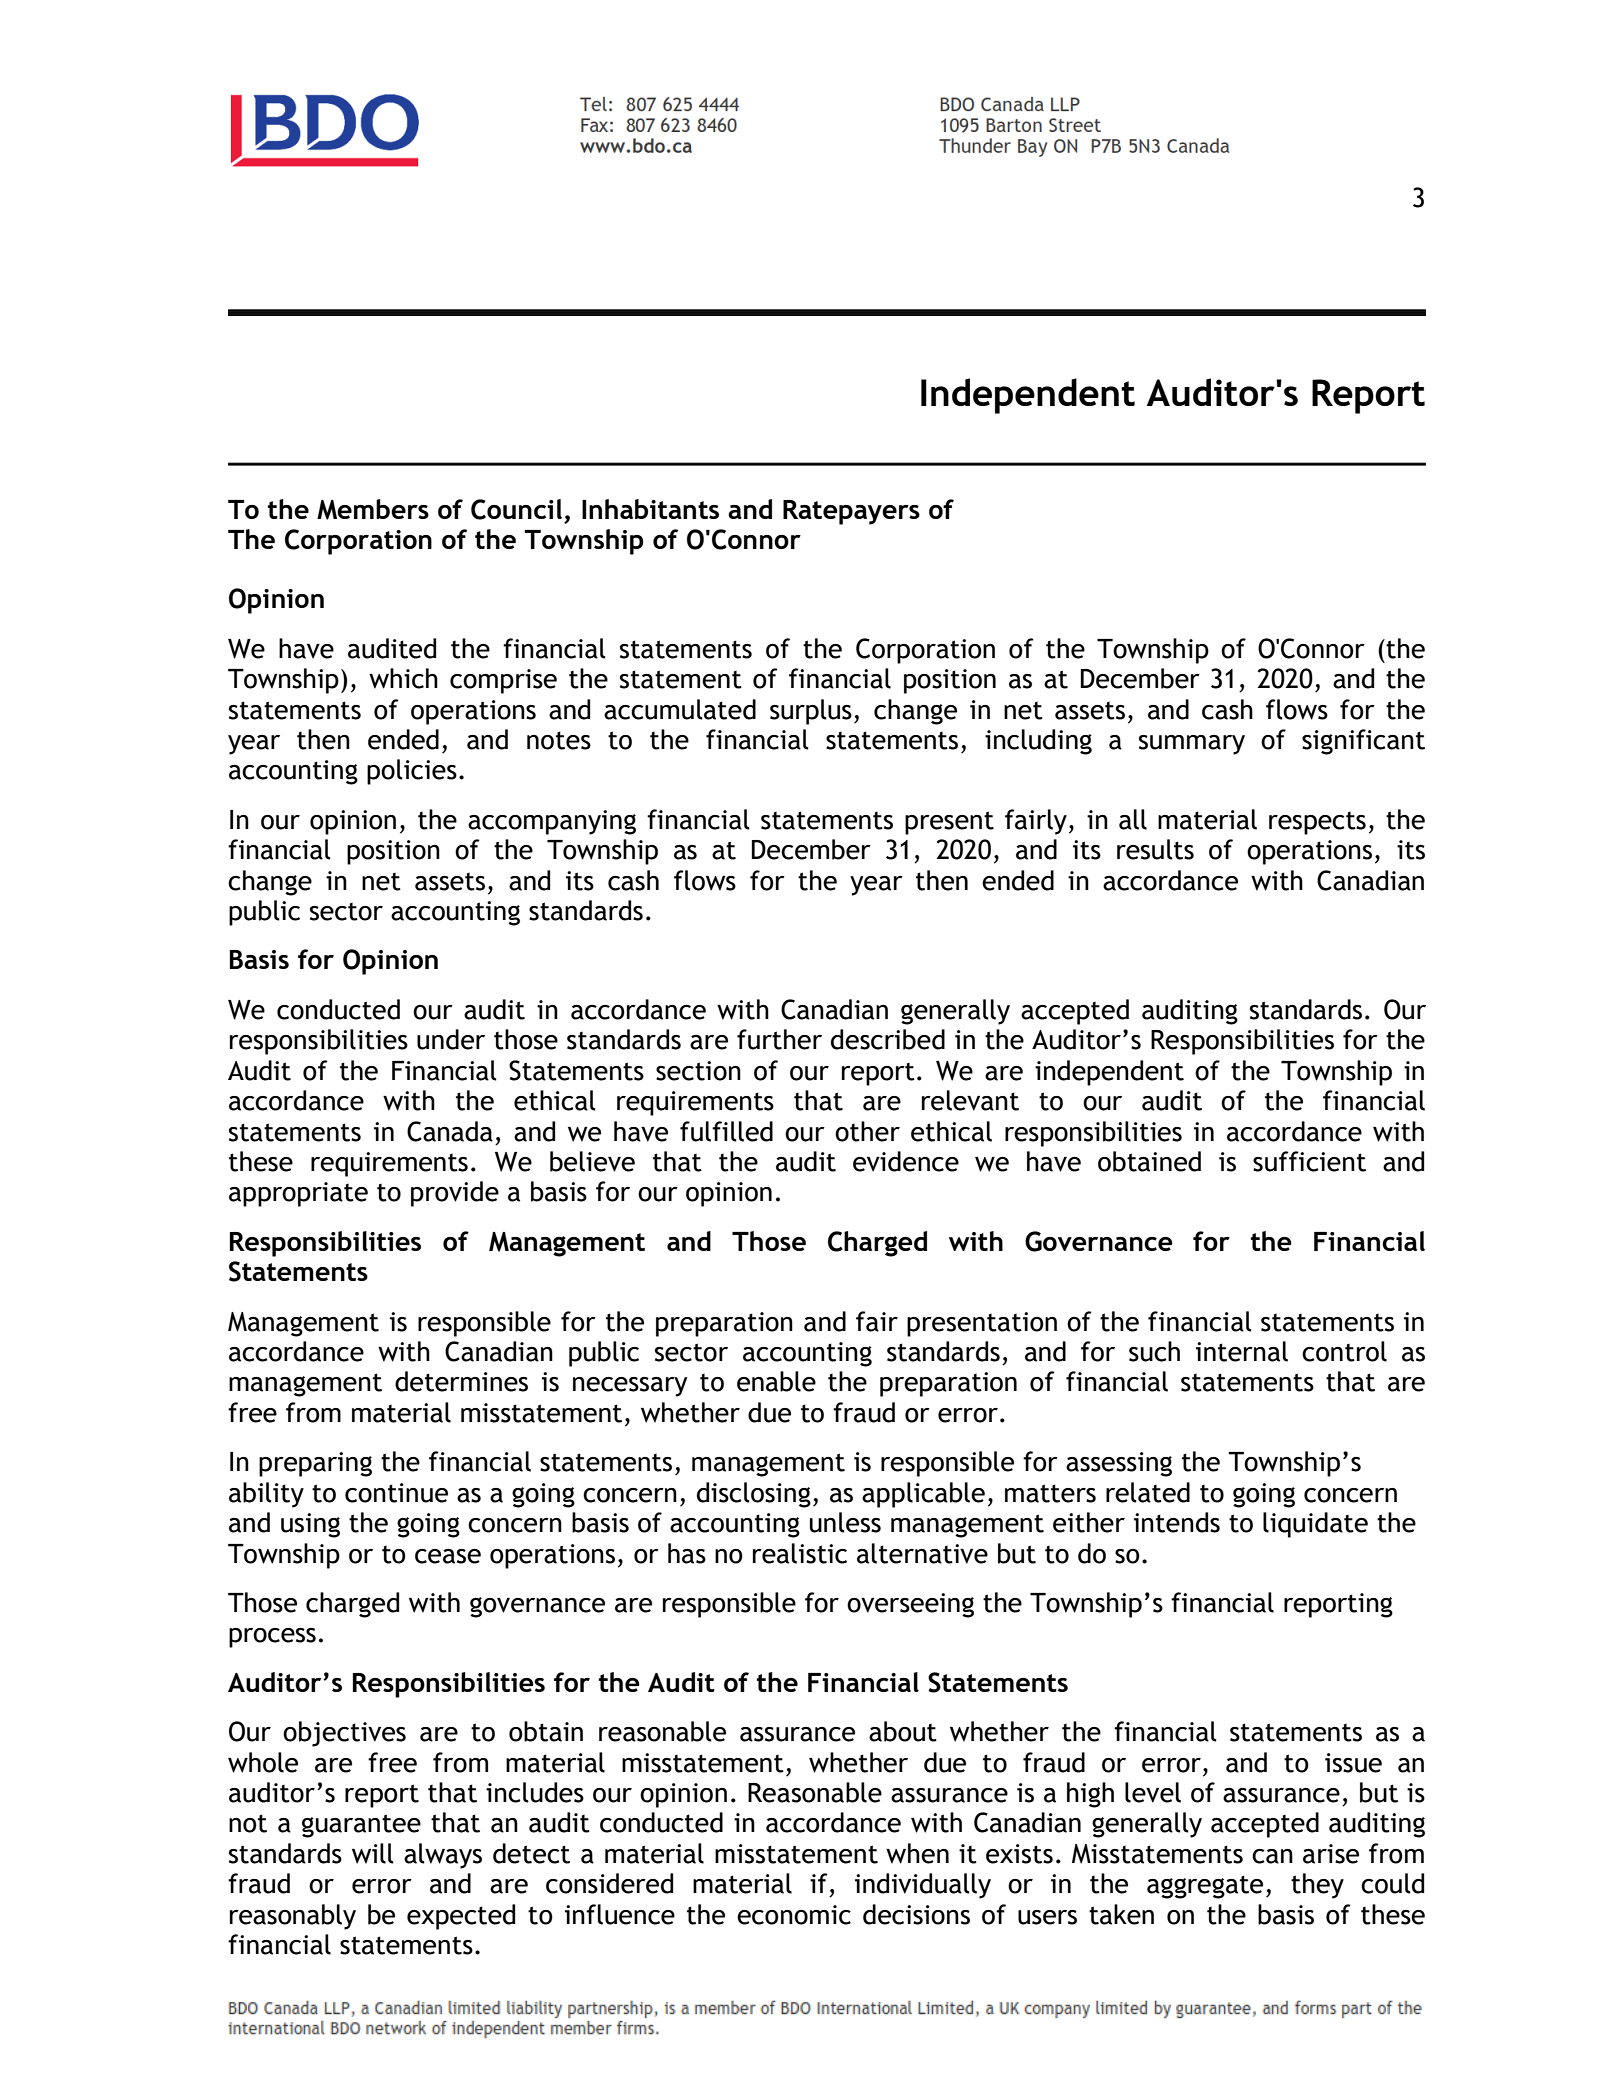 The width and height of the screenshot is (1616, 2091). What do you see at coordinates (851, 512) in the screenshot?
I see `Ratepayers` at bounding box center [851, 512].
